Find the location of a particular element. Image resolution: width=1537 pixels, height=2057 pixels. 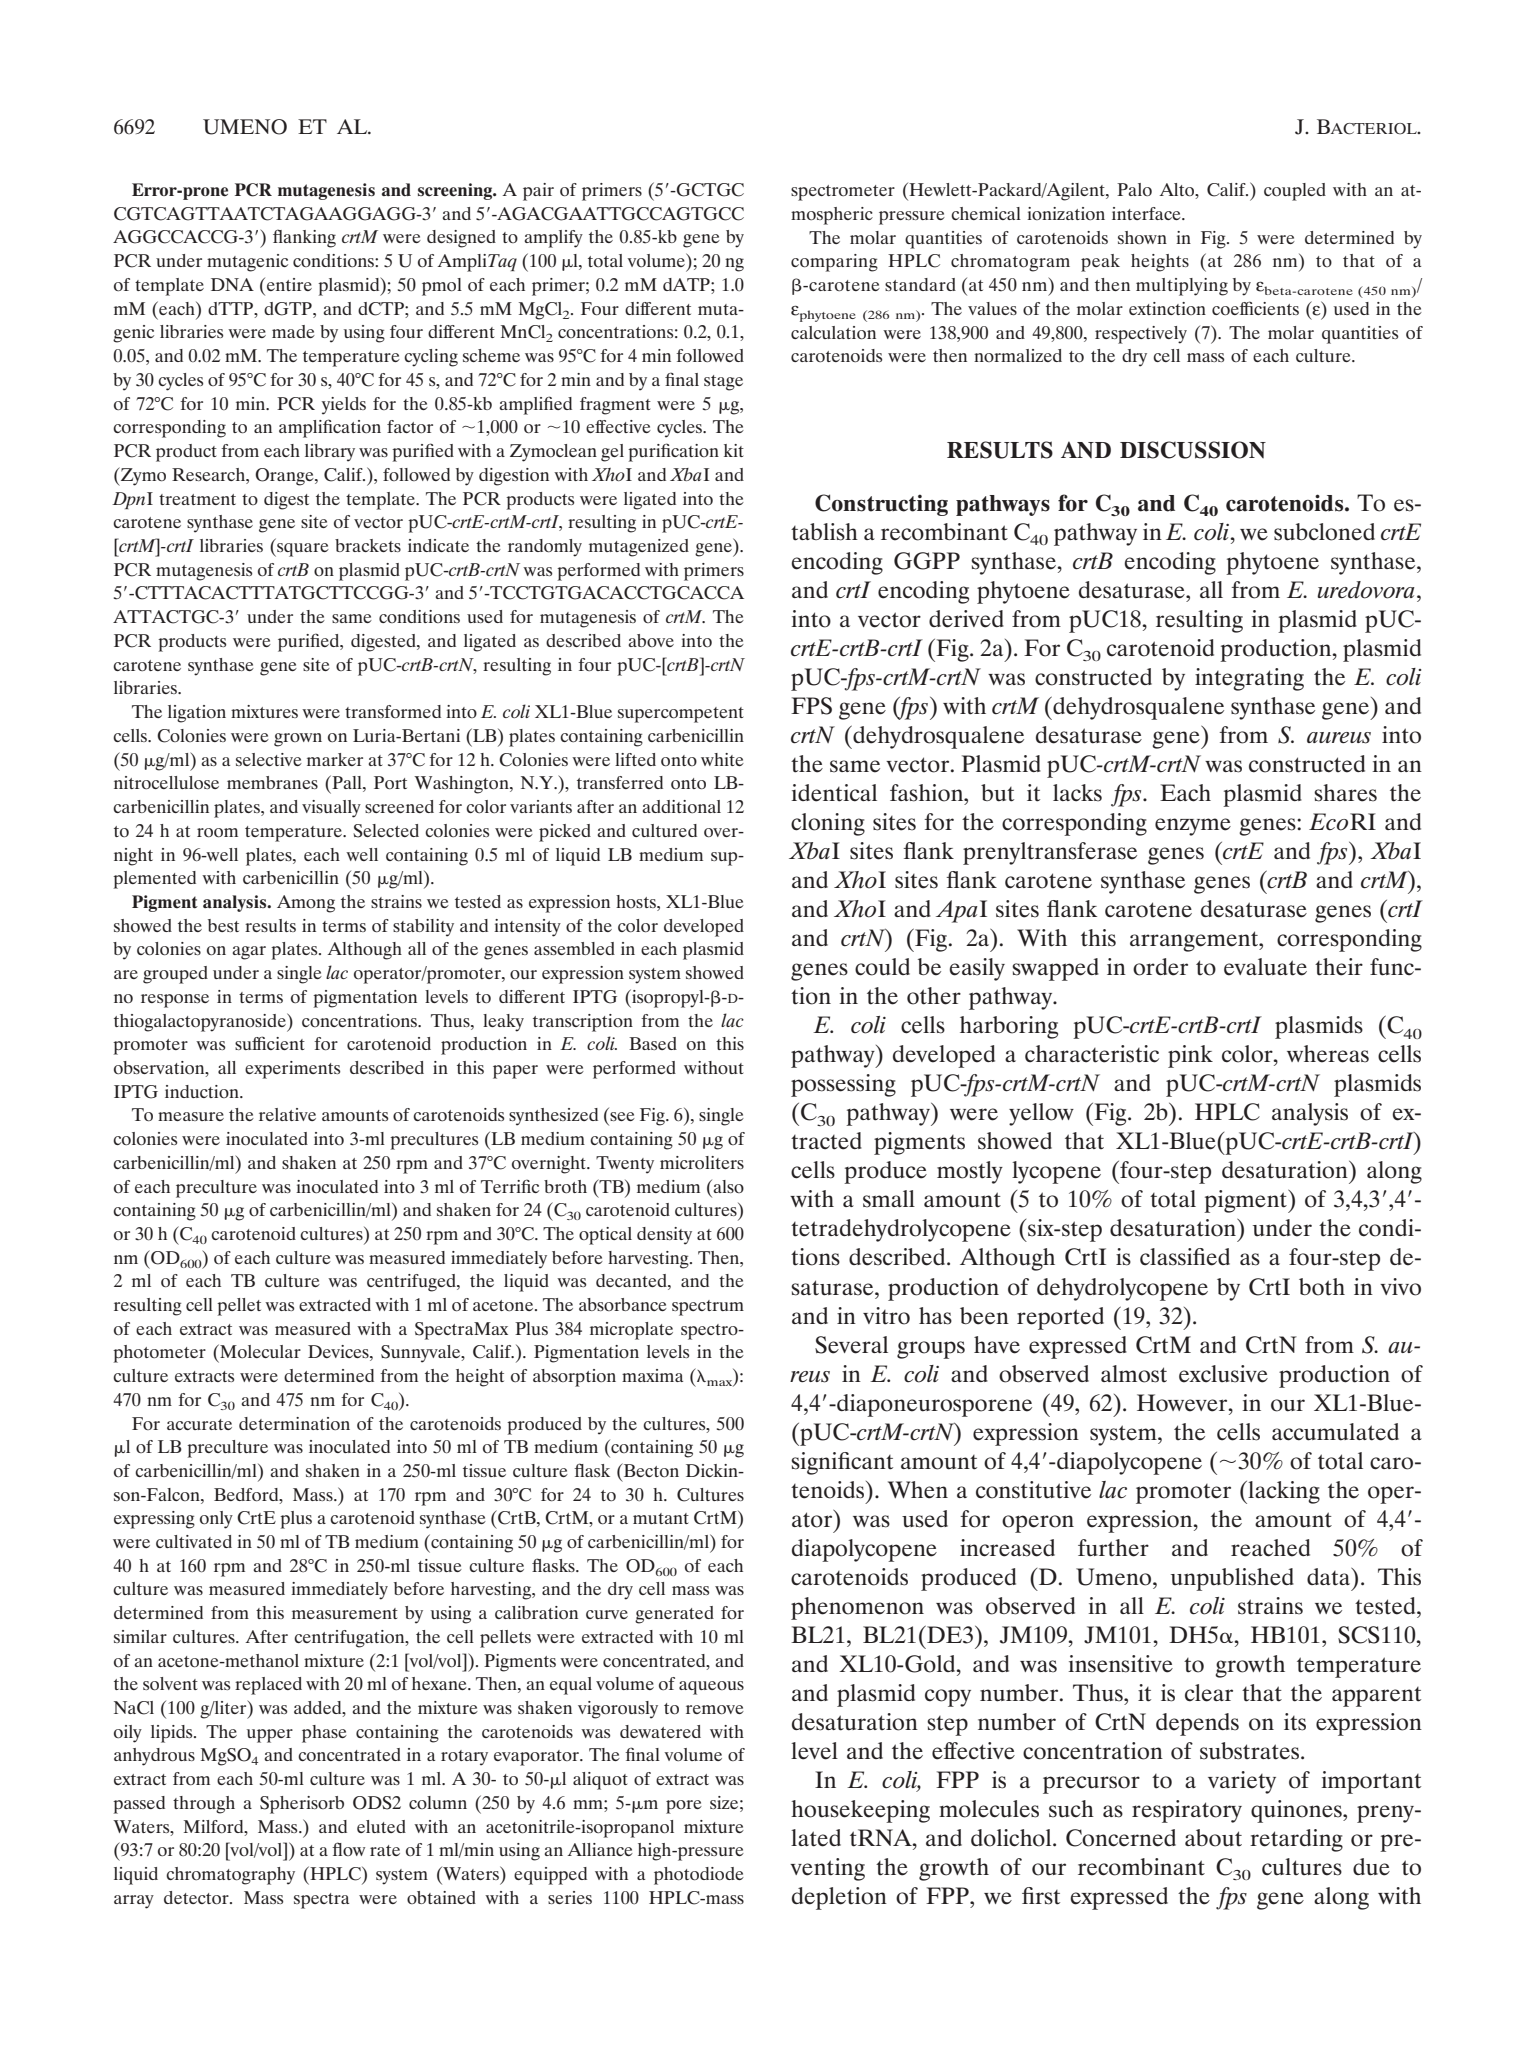

comparing is located at coordinates (834, 263).
